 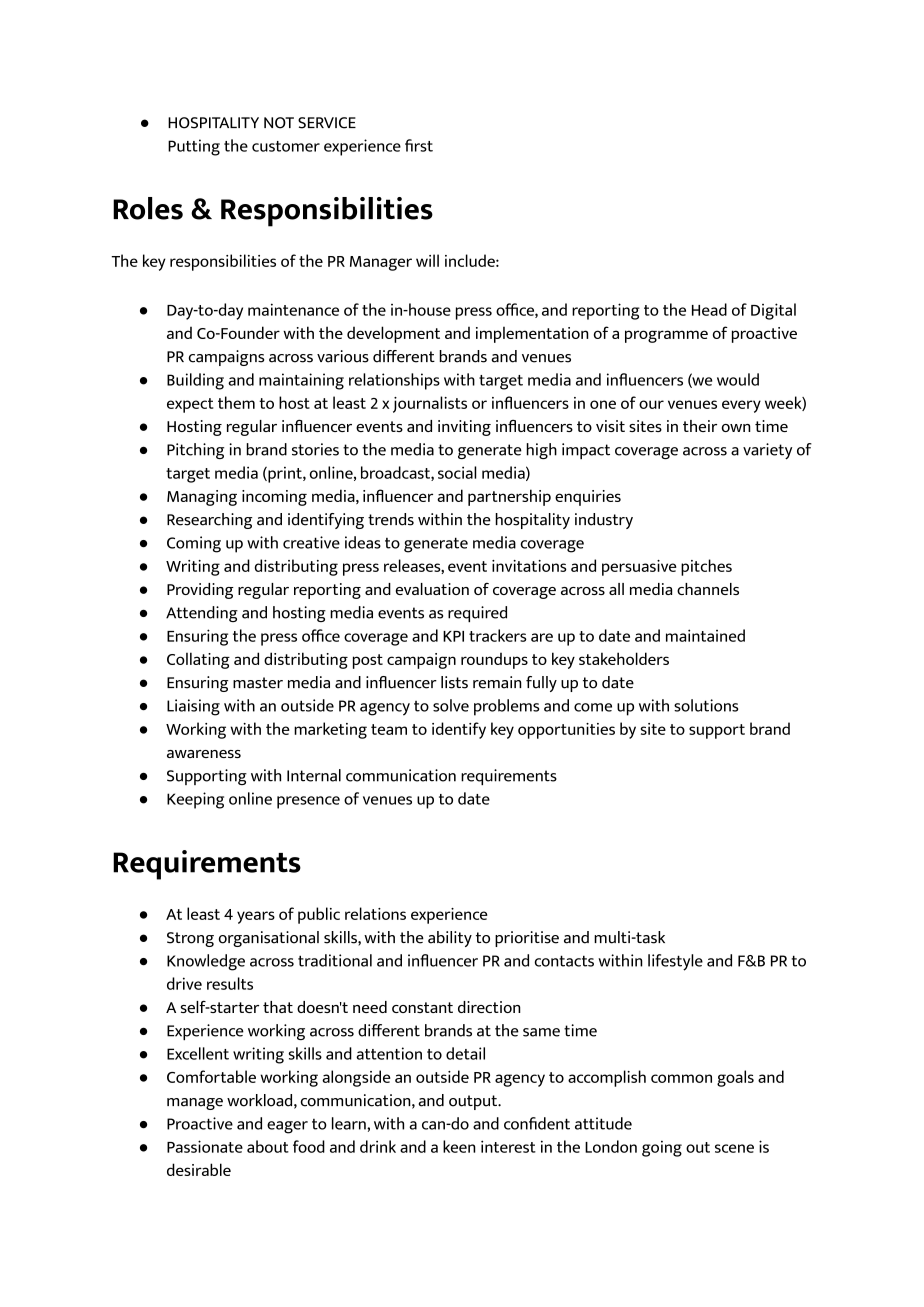 I want to click on Putting, so click(x=194, y=147).
